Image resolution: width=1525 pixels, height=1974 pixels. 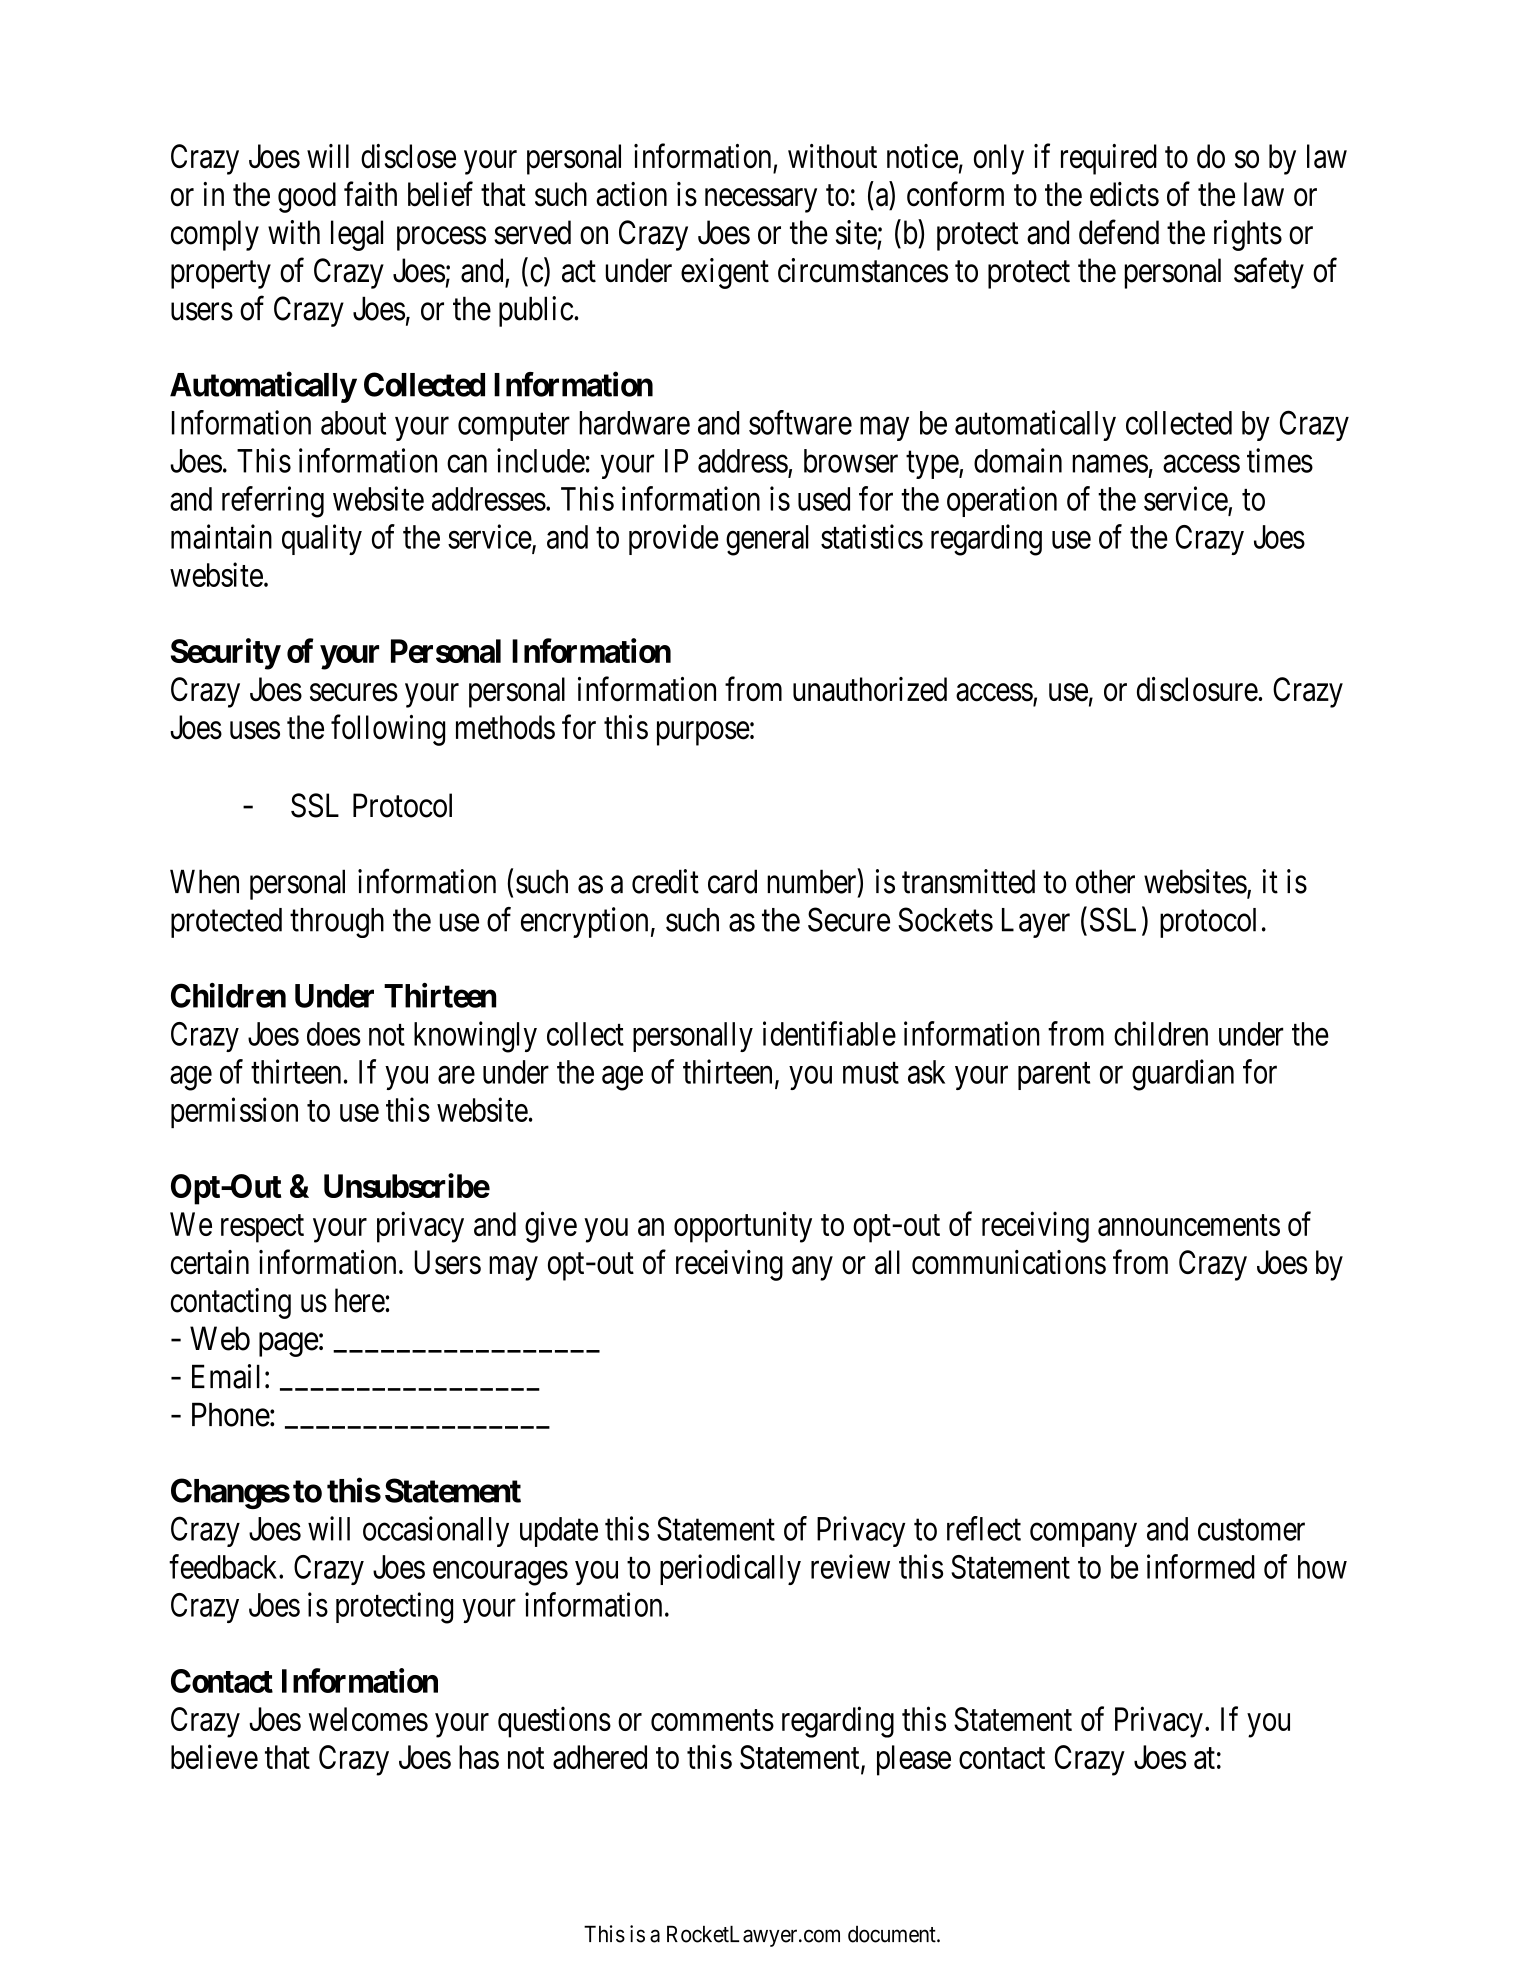 I want to click on quality, so click(x=322, y=539).
